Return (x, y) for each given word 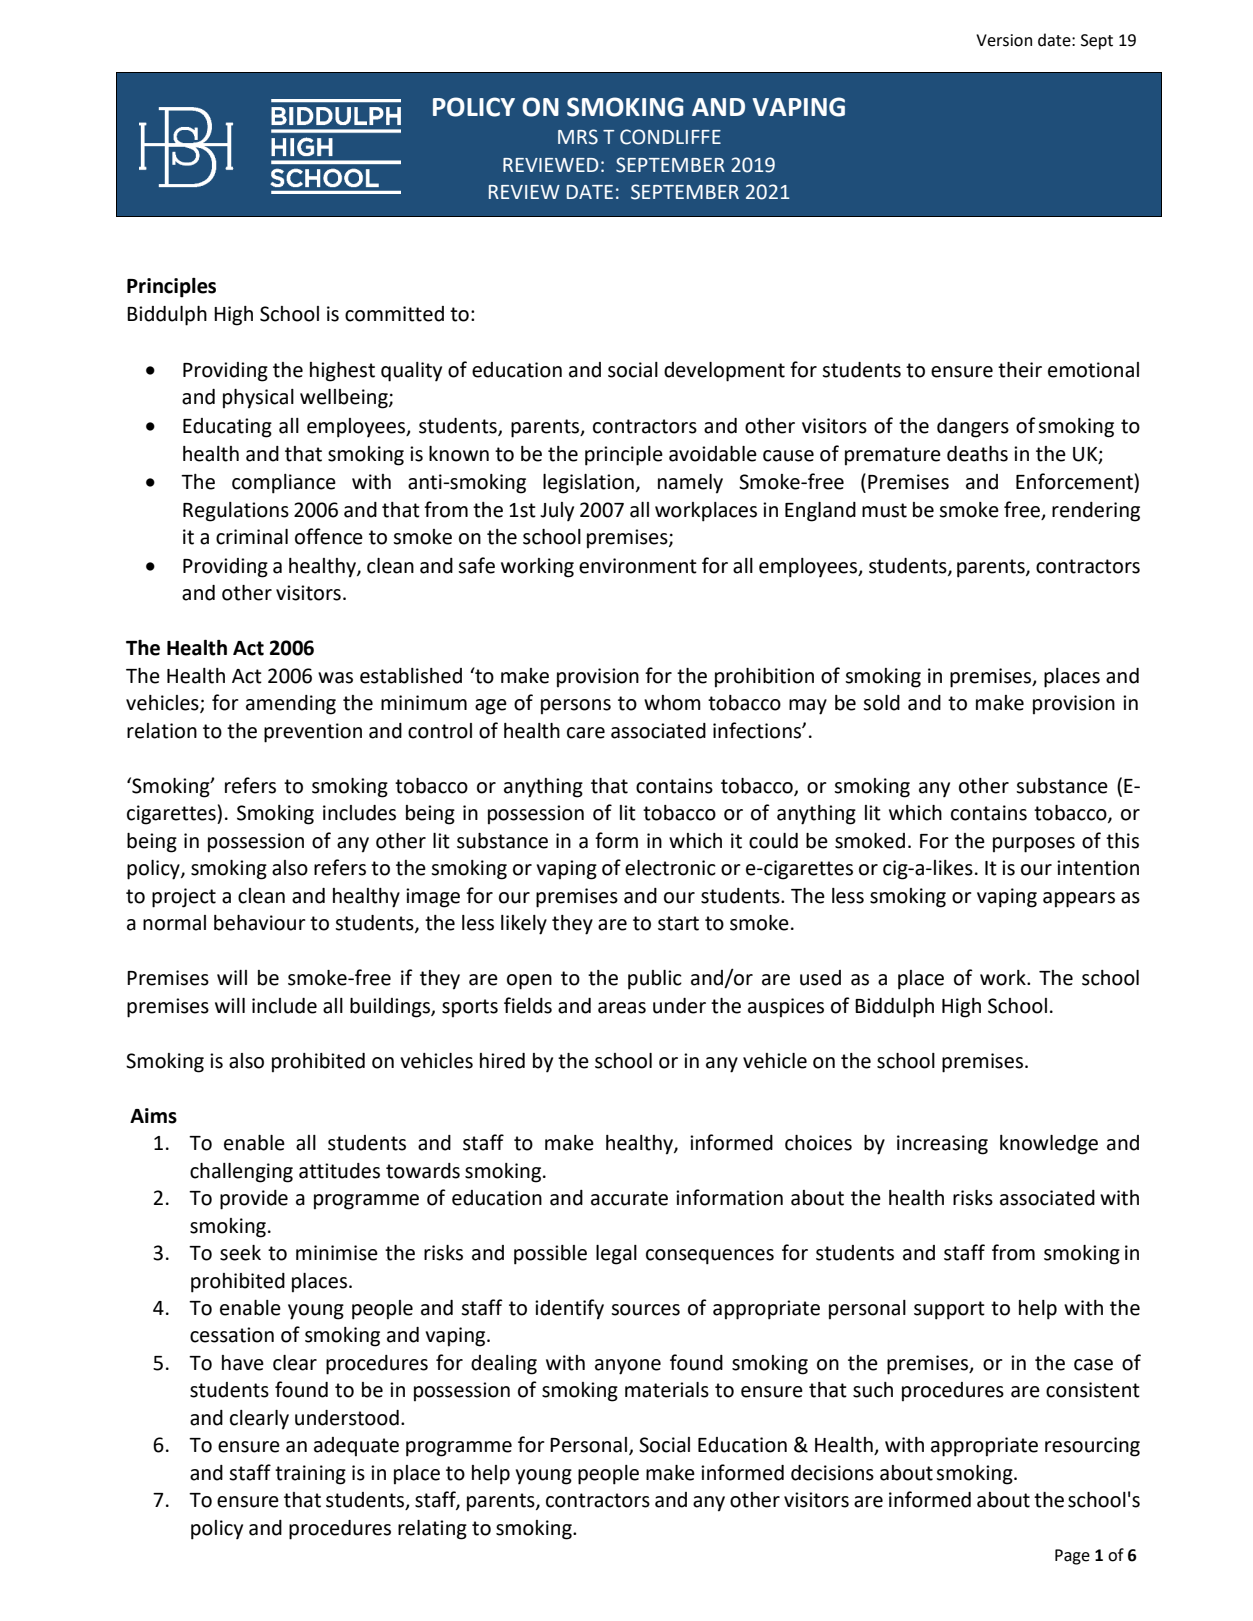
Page (1072, 1557)
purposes (1034, 845)
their (1020, 370)
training (310, 1475)
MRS (578, 137)
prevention (313, 733)
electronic (670, 868)
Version (1004, 40)
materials (667, 1390)
